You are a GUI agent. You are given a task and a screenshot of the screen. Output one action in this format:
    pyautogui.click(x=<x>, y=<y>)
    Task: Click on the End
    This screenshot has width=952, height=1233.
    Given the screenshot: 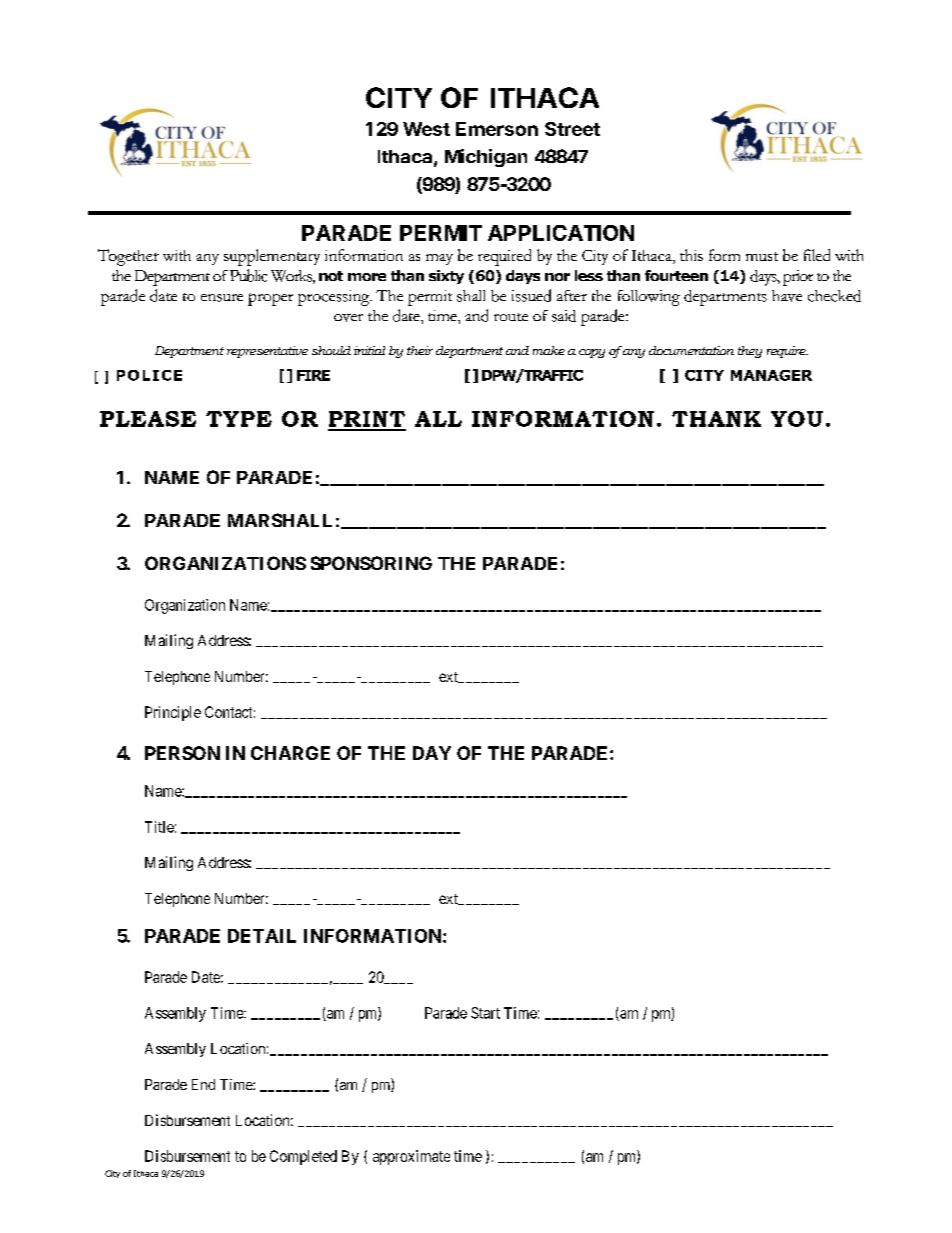 What is the action you would take?
    pyautogui.click(x=203, y=1084)
